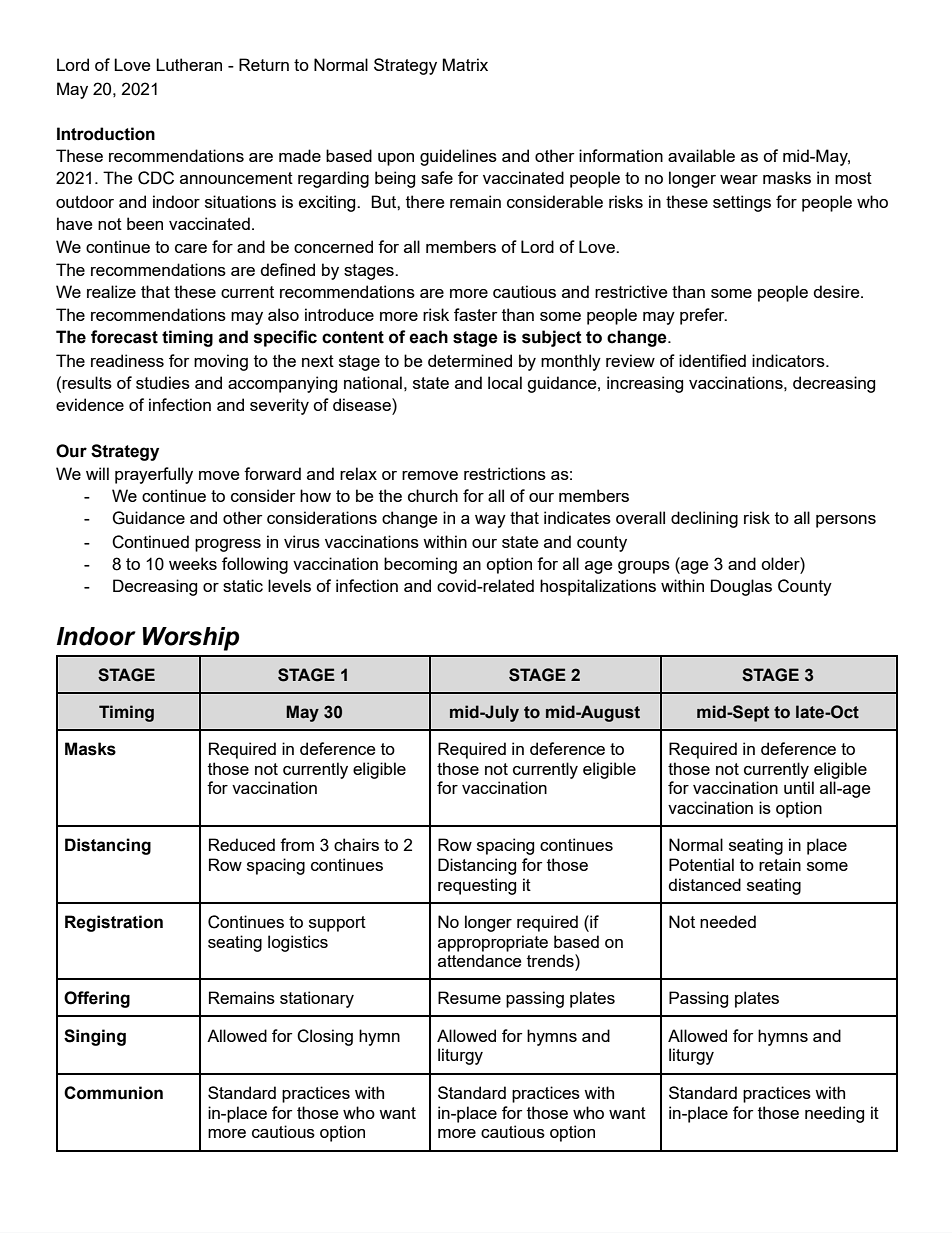  Describe the element at coordinates (799, 787) in the document. I see `until` at that location.
